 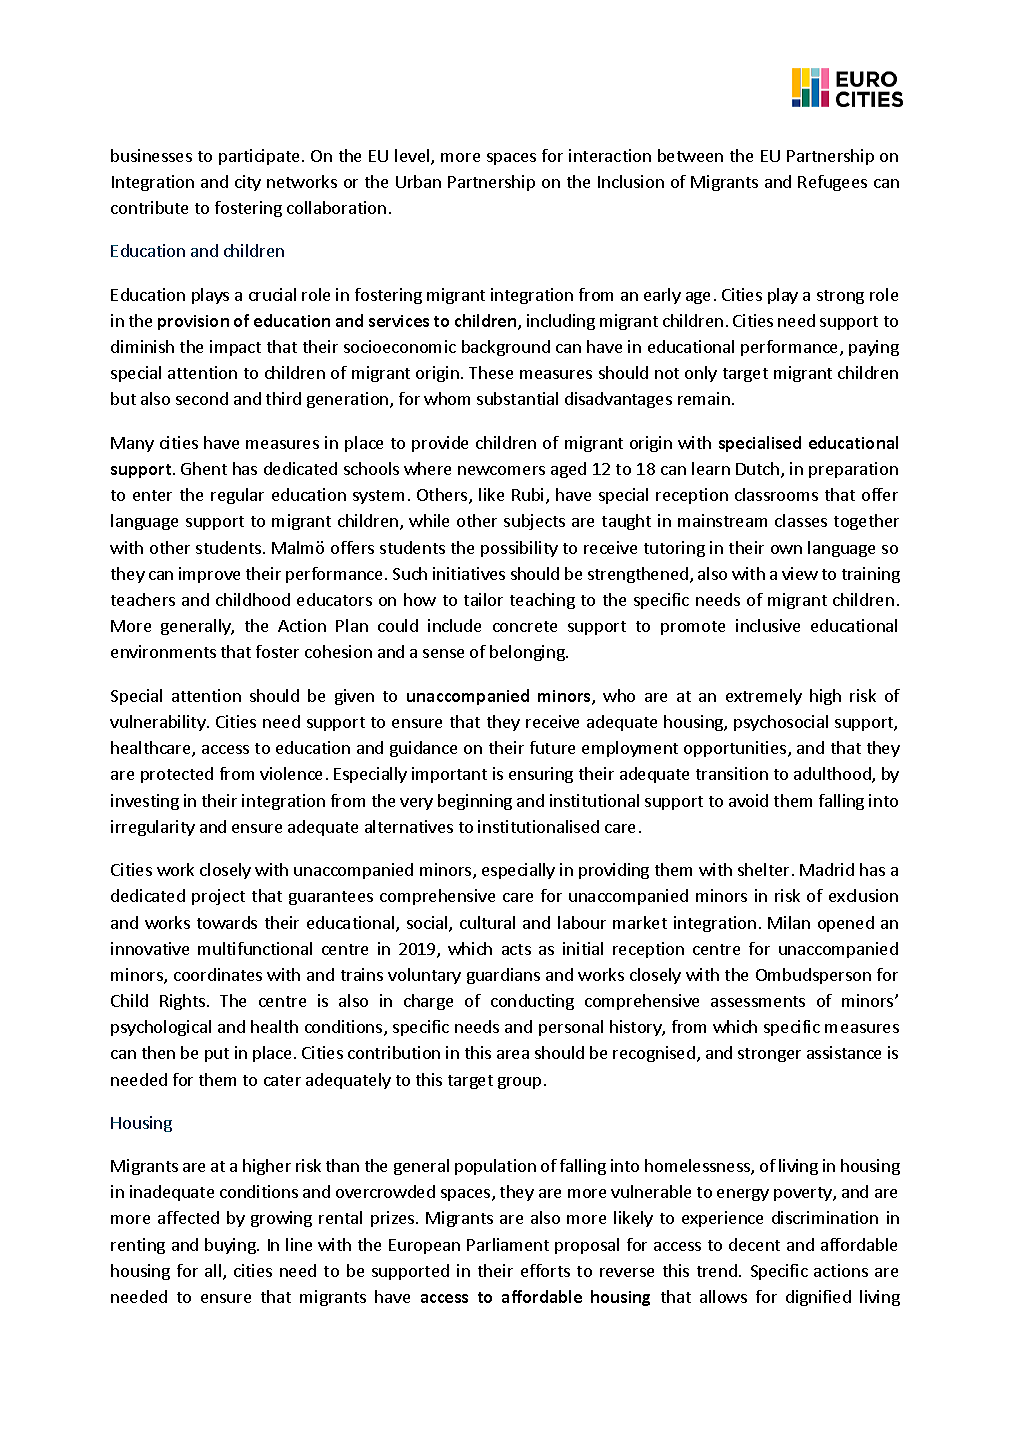 I want to click on newcomers, so click(x=501, y=470).
